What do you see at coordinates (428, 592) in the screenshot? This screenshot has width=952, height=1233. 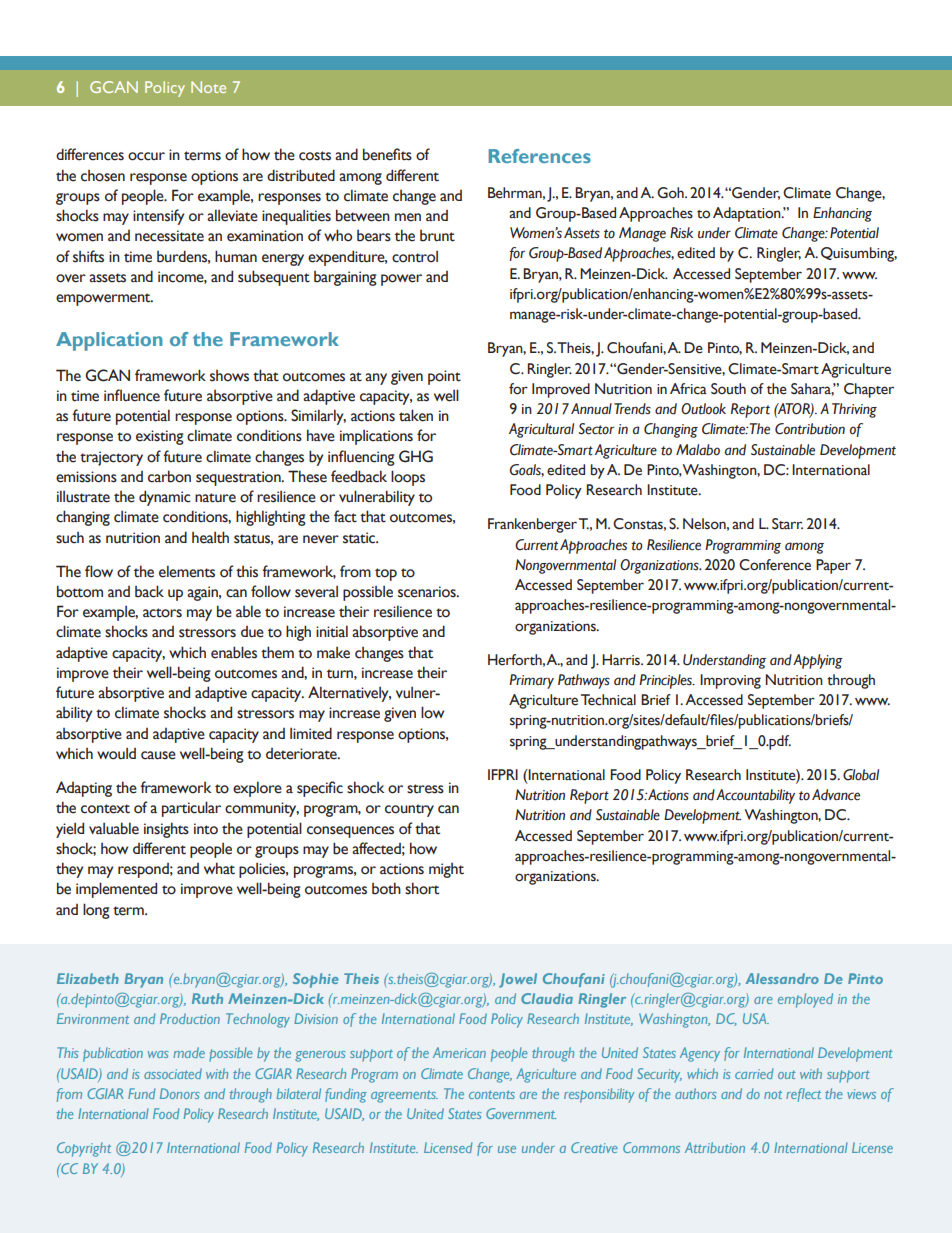 I see `scenarios` at bounding box center [428, 592].
